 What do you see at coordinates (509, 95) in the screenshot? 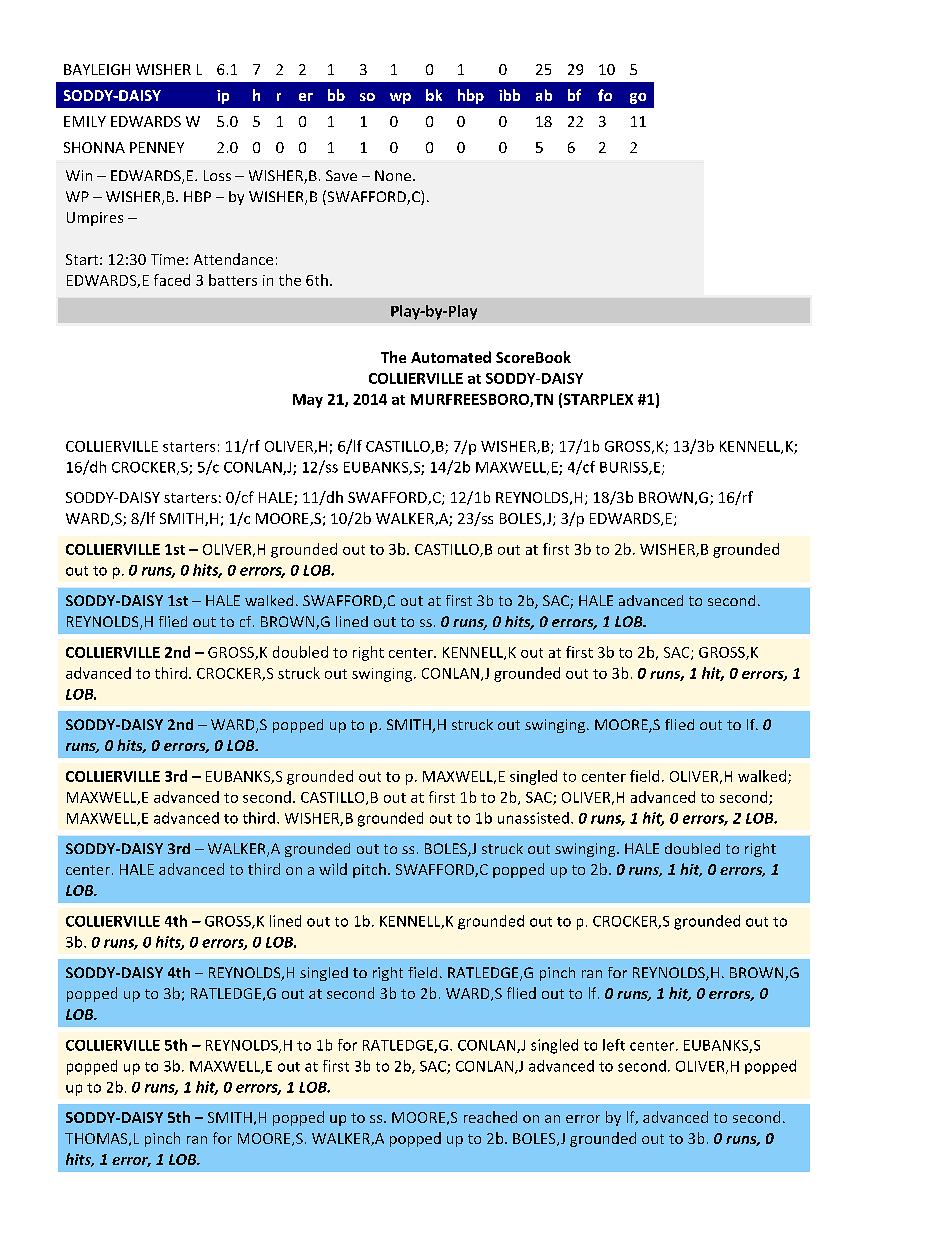
I see `ibb` at bounding box center [509, 95].
